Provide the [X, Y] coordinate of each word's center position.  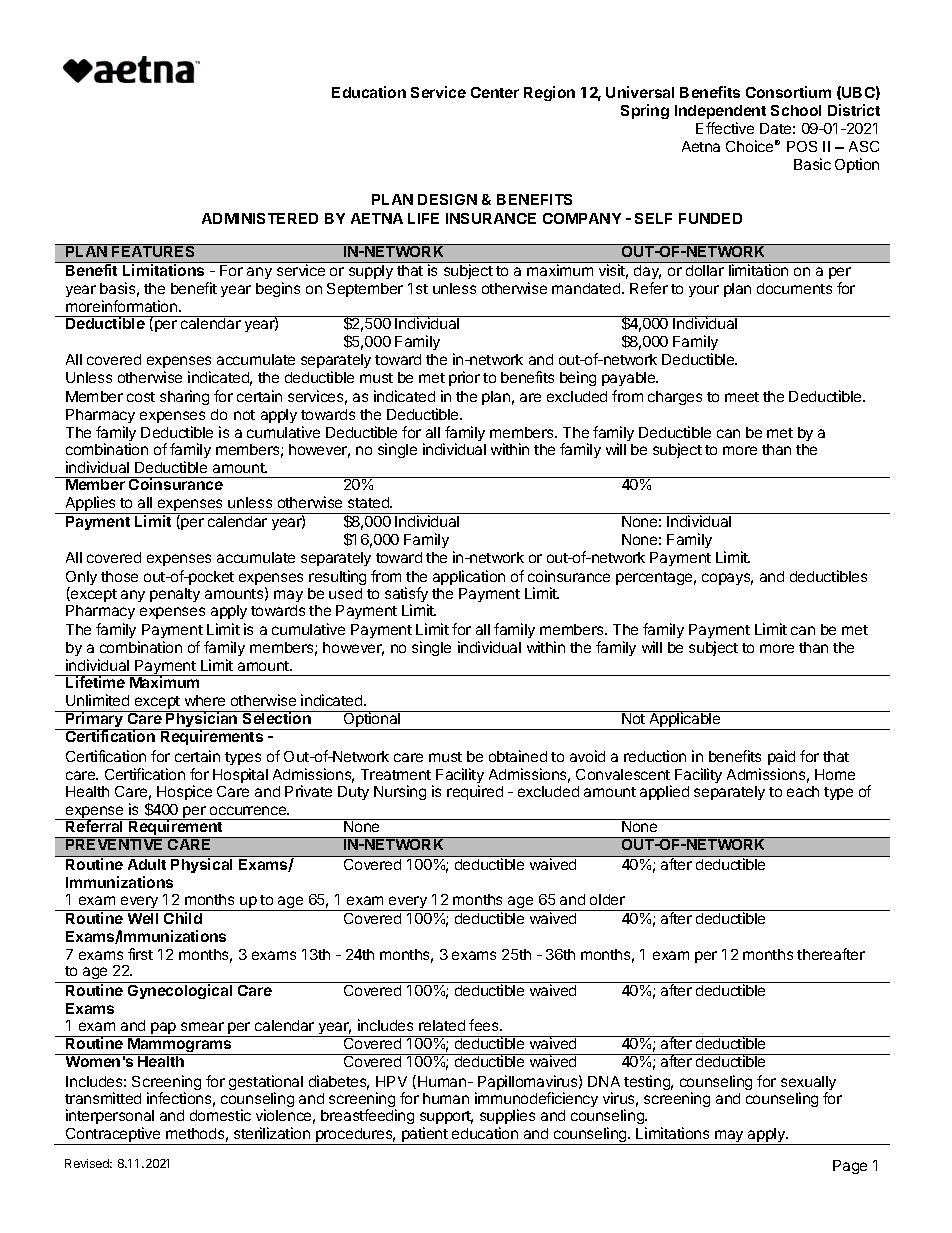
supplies [507, 1116]
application [469, 577]
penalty [175, 595]
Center [495, 92]
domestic [220, 1115]
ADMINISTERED [260, 218]
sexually [808, 1084]
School [796, 110]
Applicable [685, 720]
